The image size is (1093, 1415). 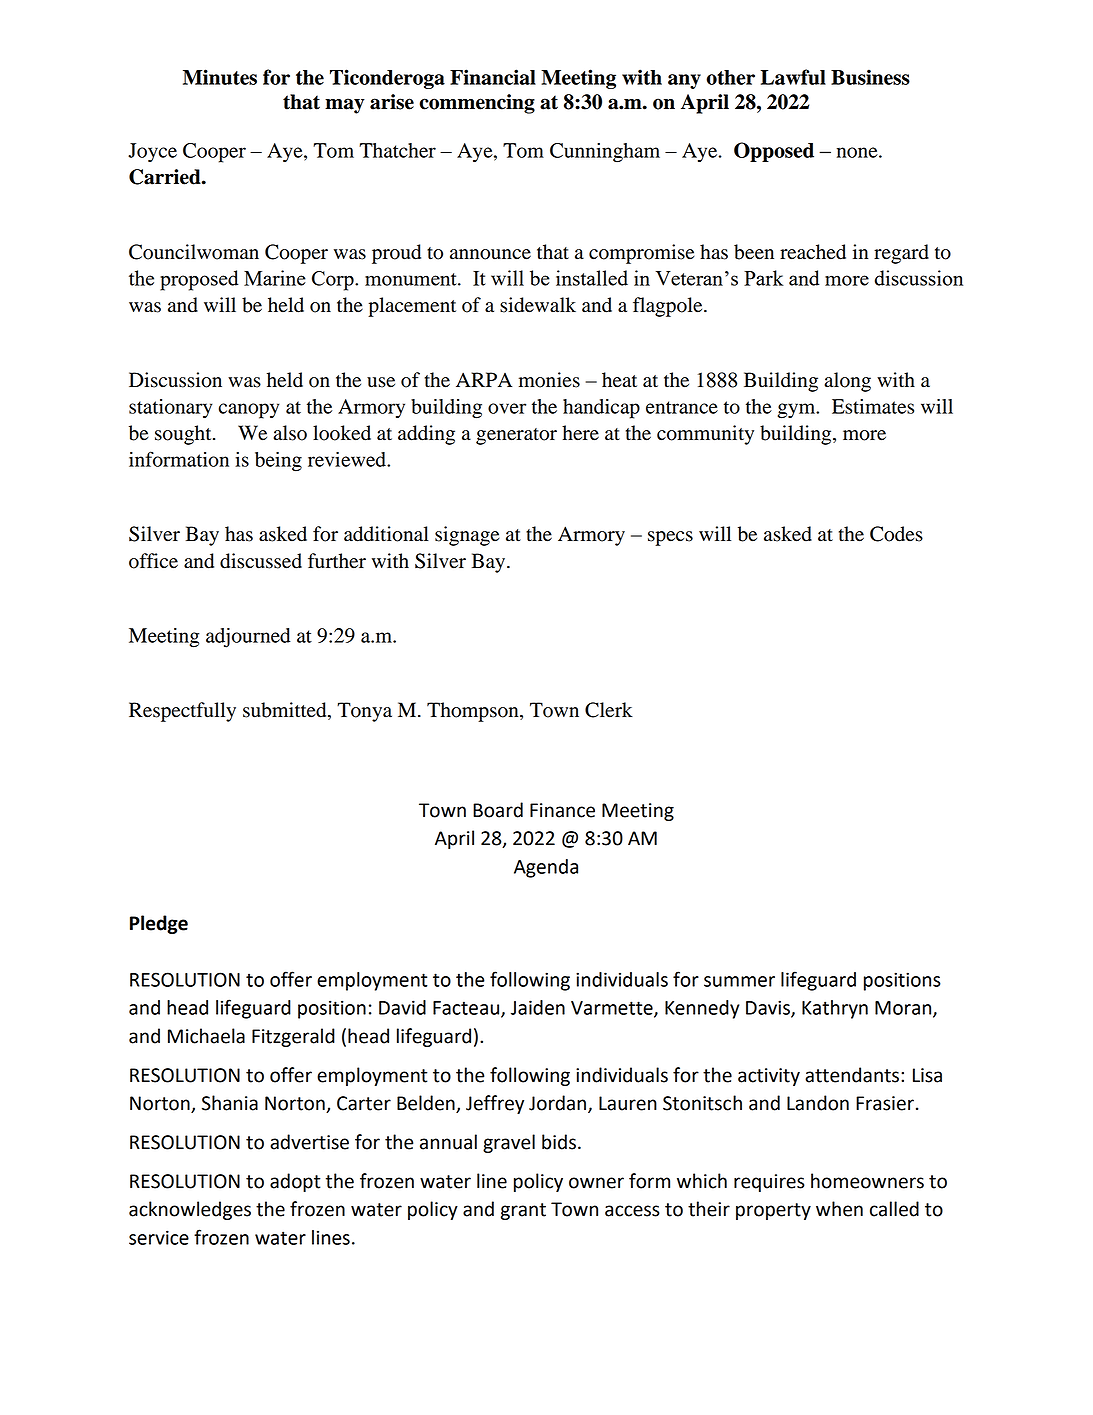 I want to click on commencing, so click(x=477, y=104).
